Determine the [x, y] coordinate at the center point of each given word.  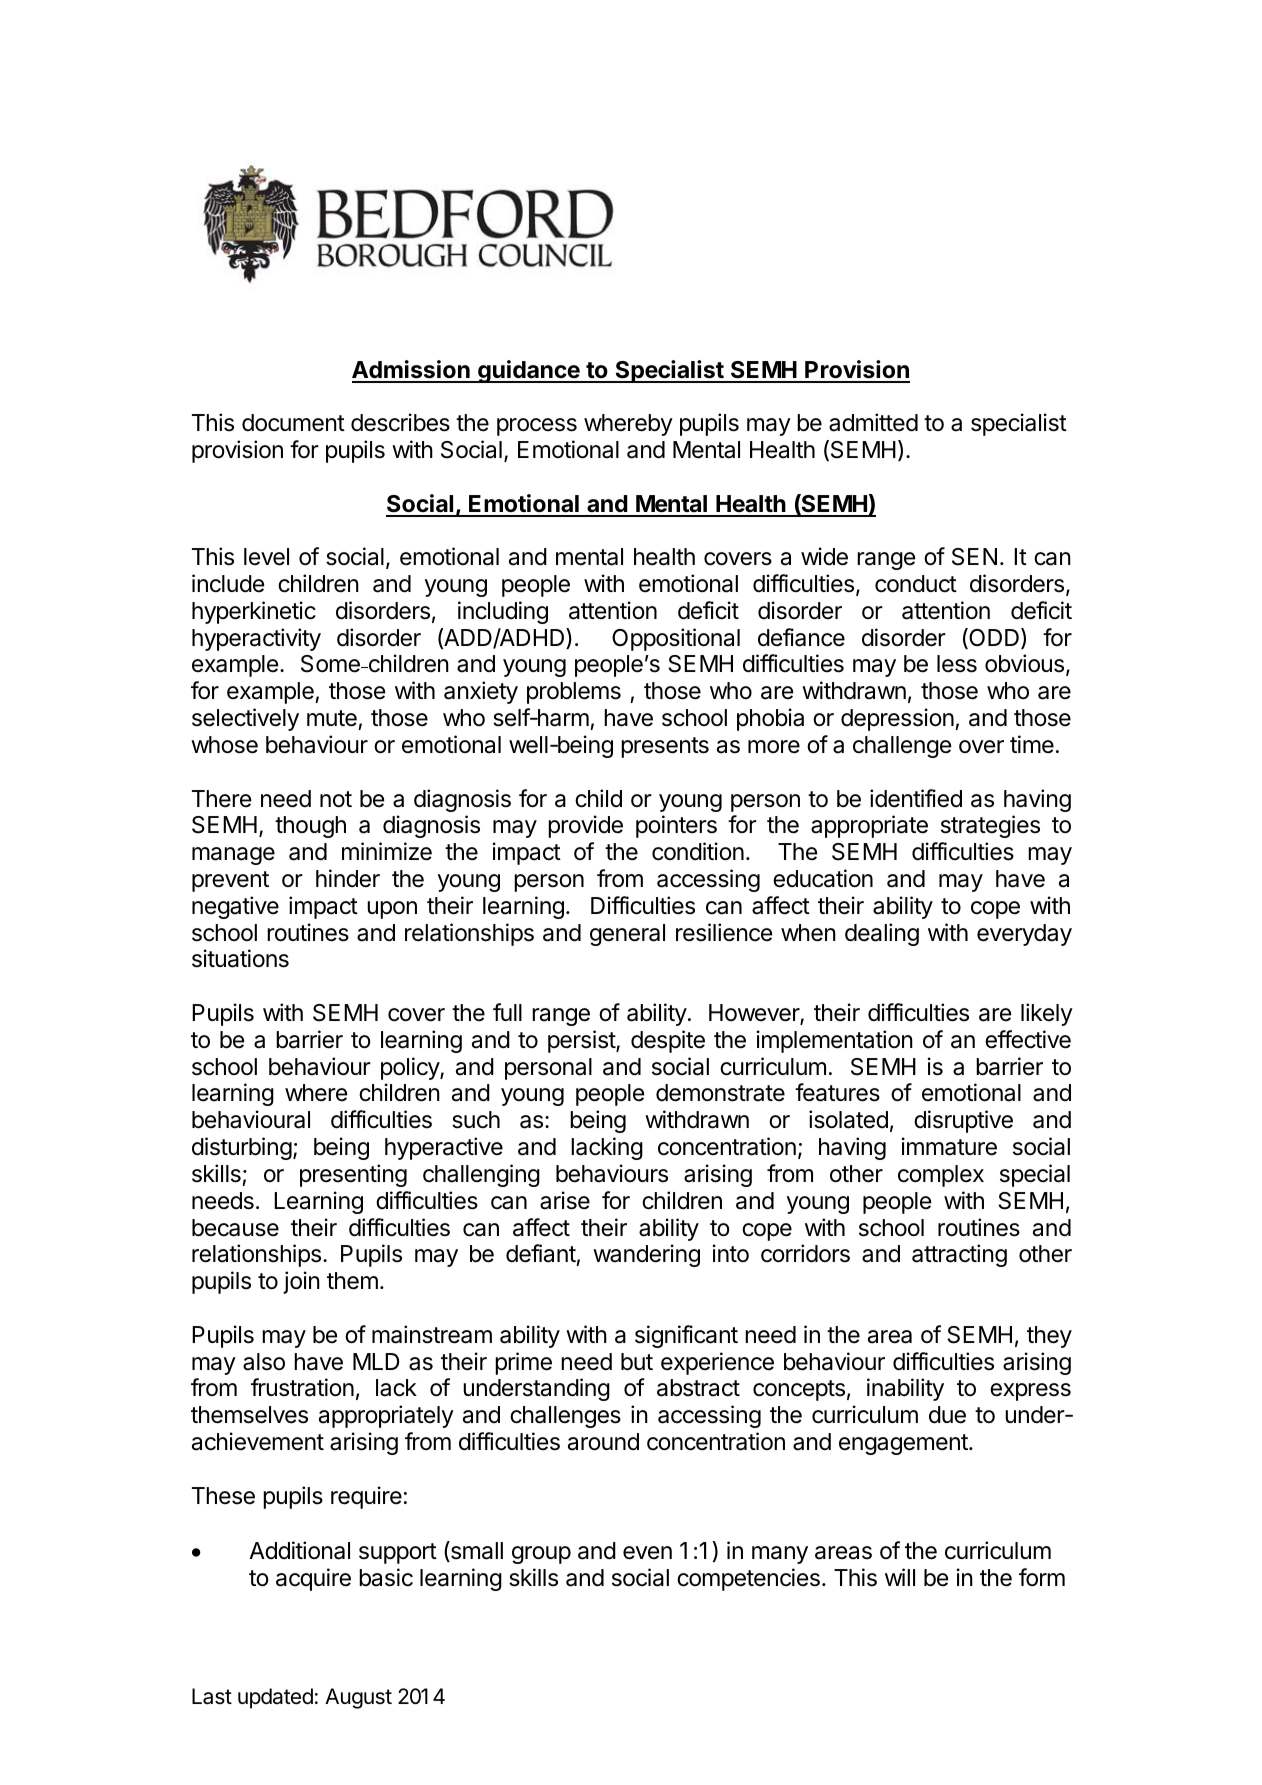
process [537, 427]
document [293, 423]
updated [275, 1698]
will [900, 1577]
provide [585, 826]
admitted [873, 422]
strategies [990, 826]
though [310, 827]
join [301, 1282]
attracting [959, 1255]
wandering [646, 1255]
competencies [748, 1579]
